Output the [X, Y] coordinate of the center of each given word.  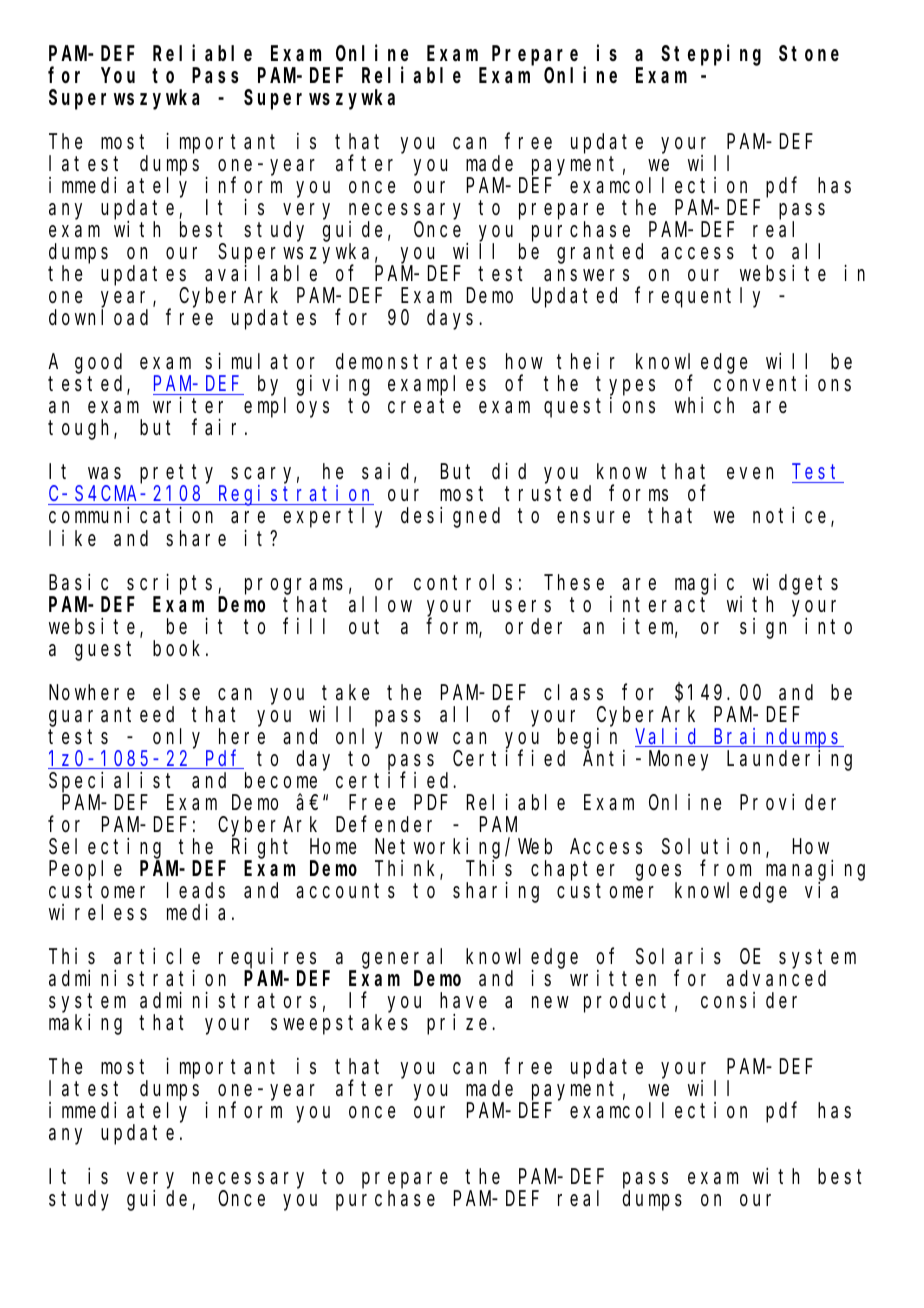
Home [333, 847]
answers [586, 276]
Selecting [105, 848]
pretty [180, 475]
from [725, 868]
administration [137, 978]
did [509, 471]
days [450, 320]
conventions [782, 383]
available [261, 273]
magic [704, 584]
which [704, 405]
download [98, 318]
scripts [173, 584]
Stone [809, 54]
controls [463, 582]
